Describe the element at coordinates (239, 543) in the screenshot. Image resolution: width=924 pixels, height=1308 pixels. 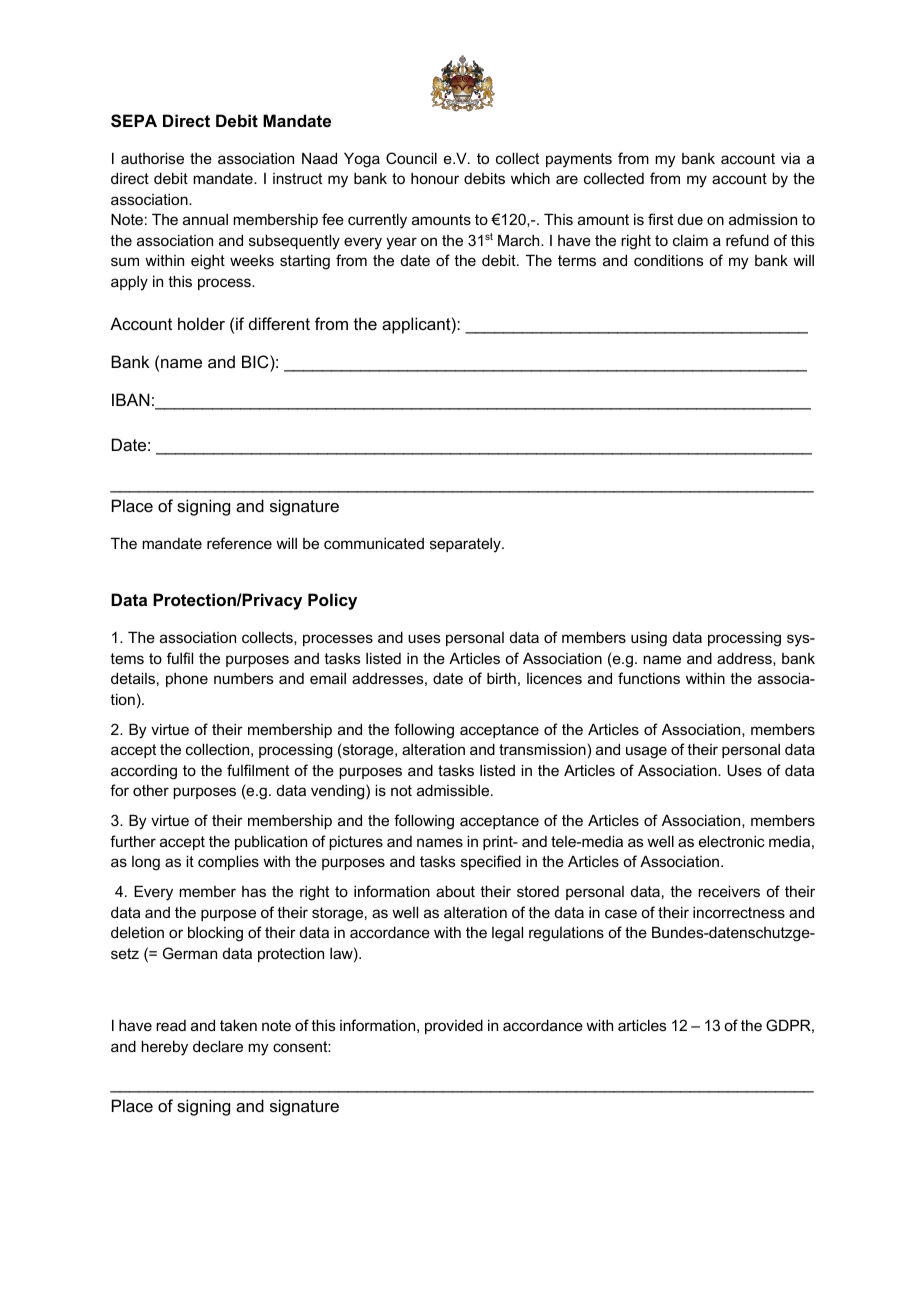
I see `reference` at that location.
